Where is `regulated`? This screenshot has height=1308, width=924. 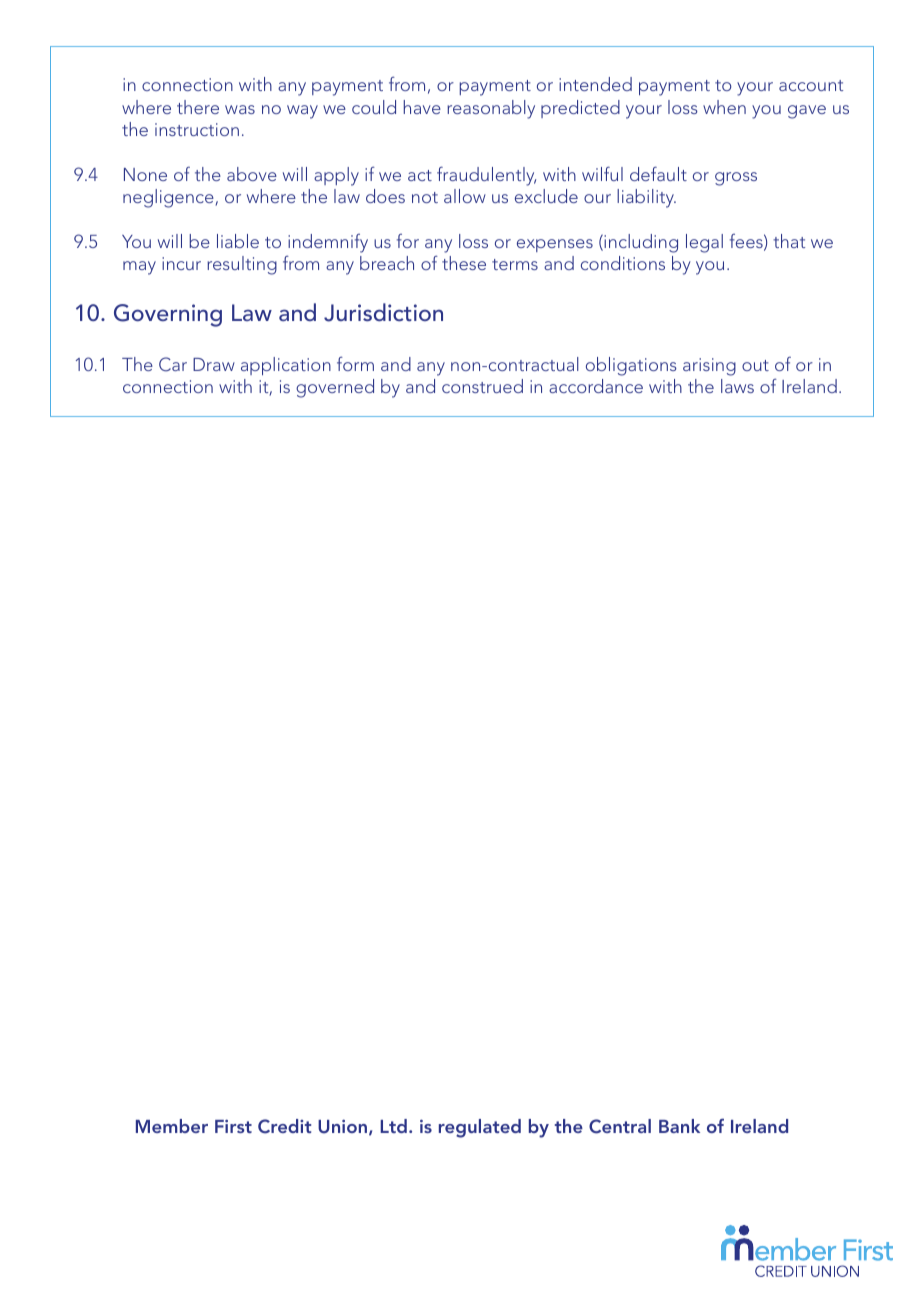 regulated is located at coordinates (480, 1128).
